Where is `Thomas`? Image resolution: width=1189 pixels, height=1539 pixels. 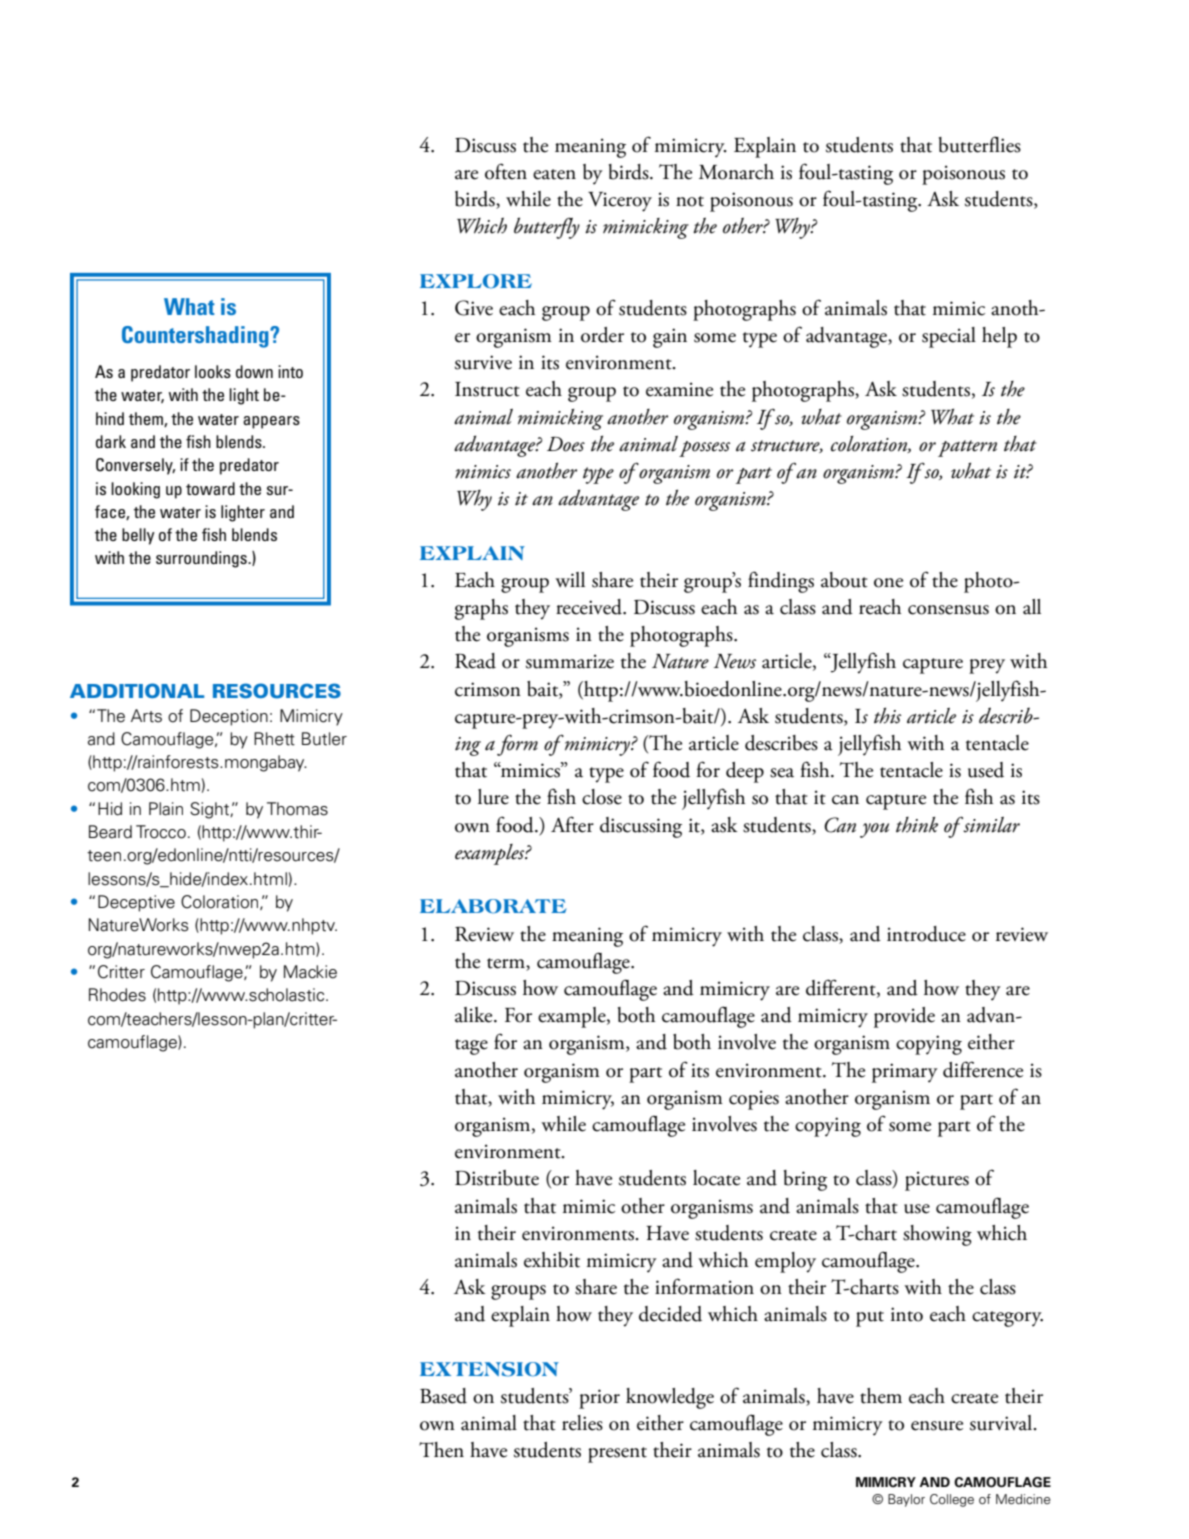 Thomas is located at coordinates (297, 809).
